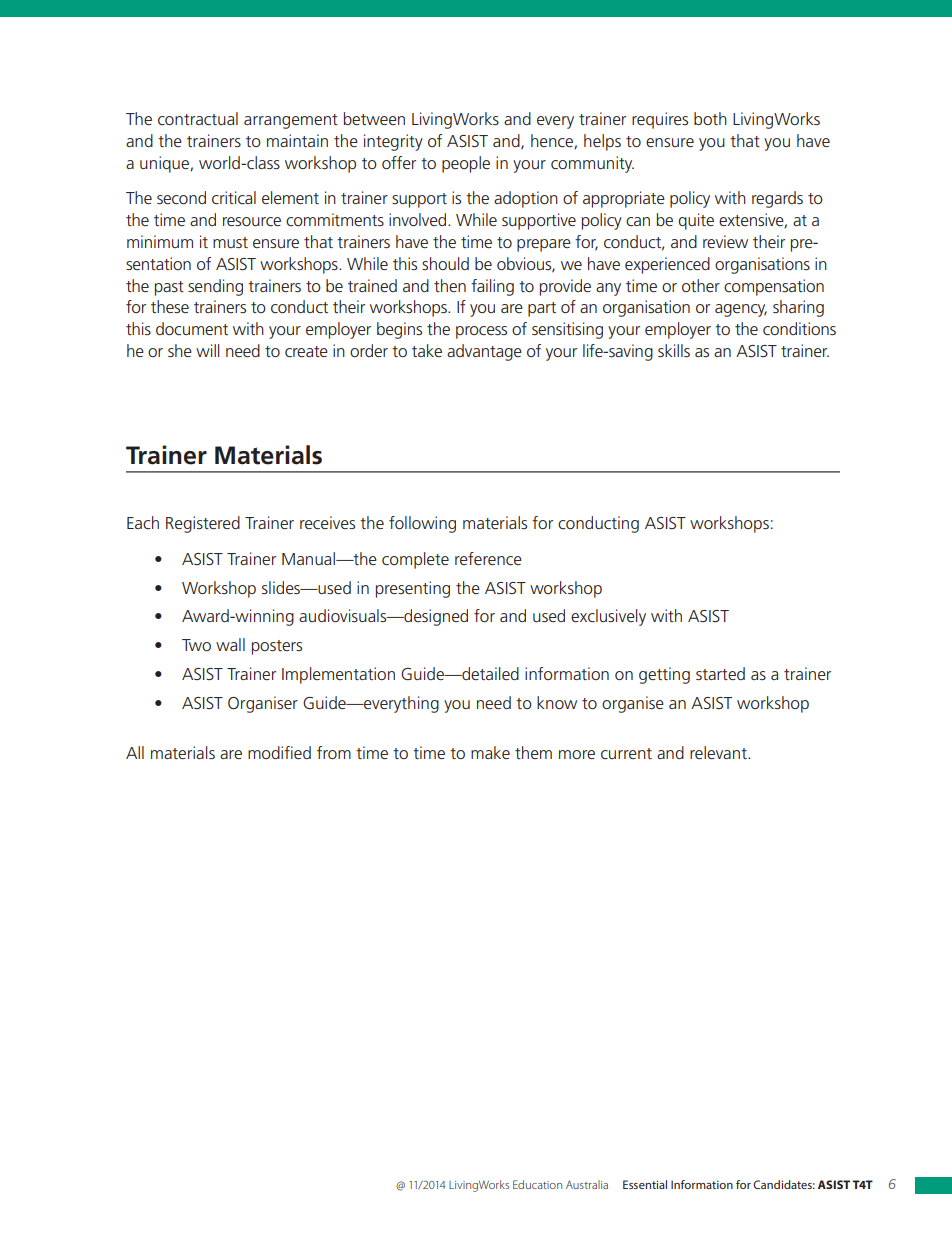 Image resolution: width=952 pixels, height=1233 pixels. What do you see at coordinates (533, 752) in the screenshot?
I see `them` at bounding box center [533, 752].
